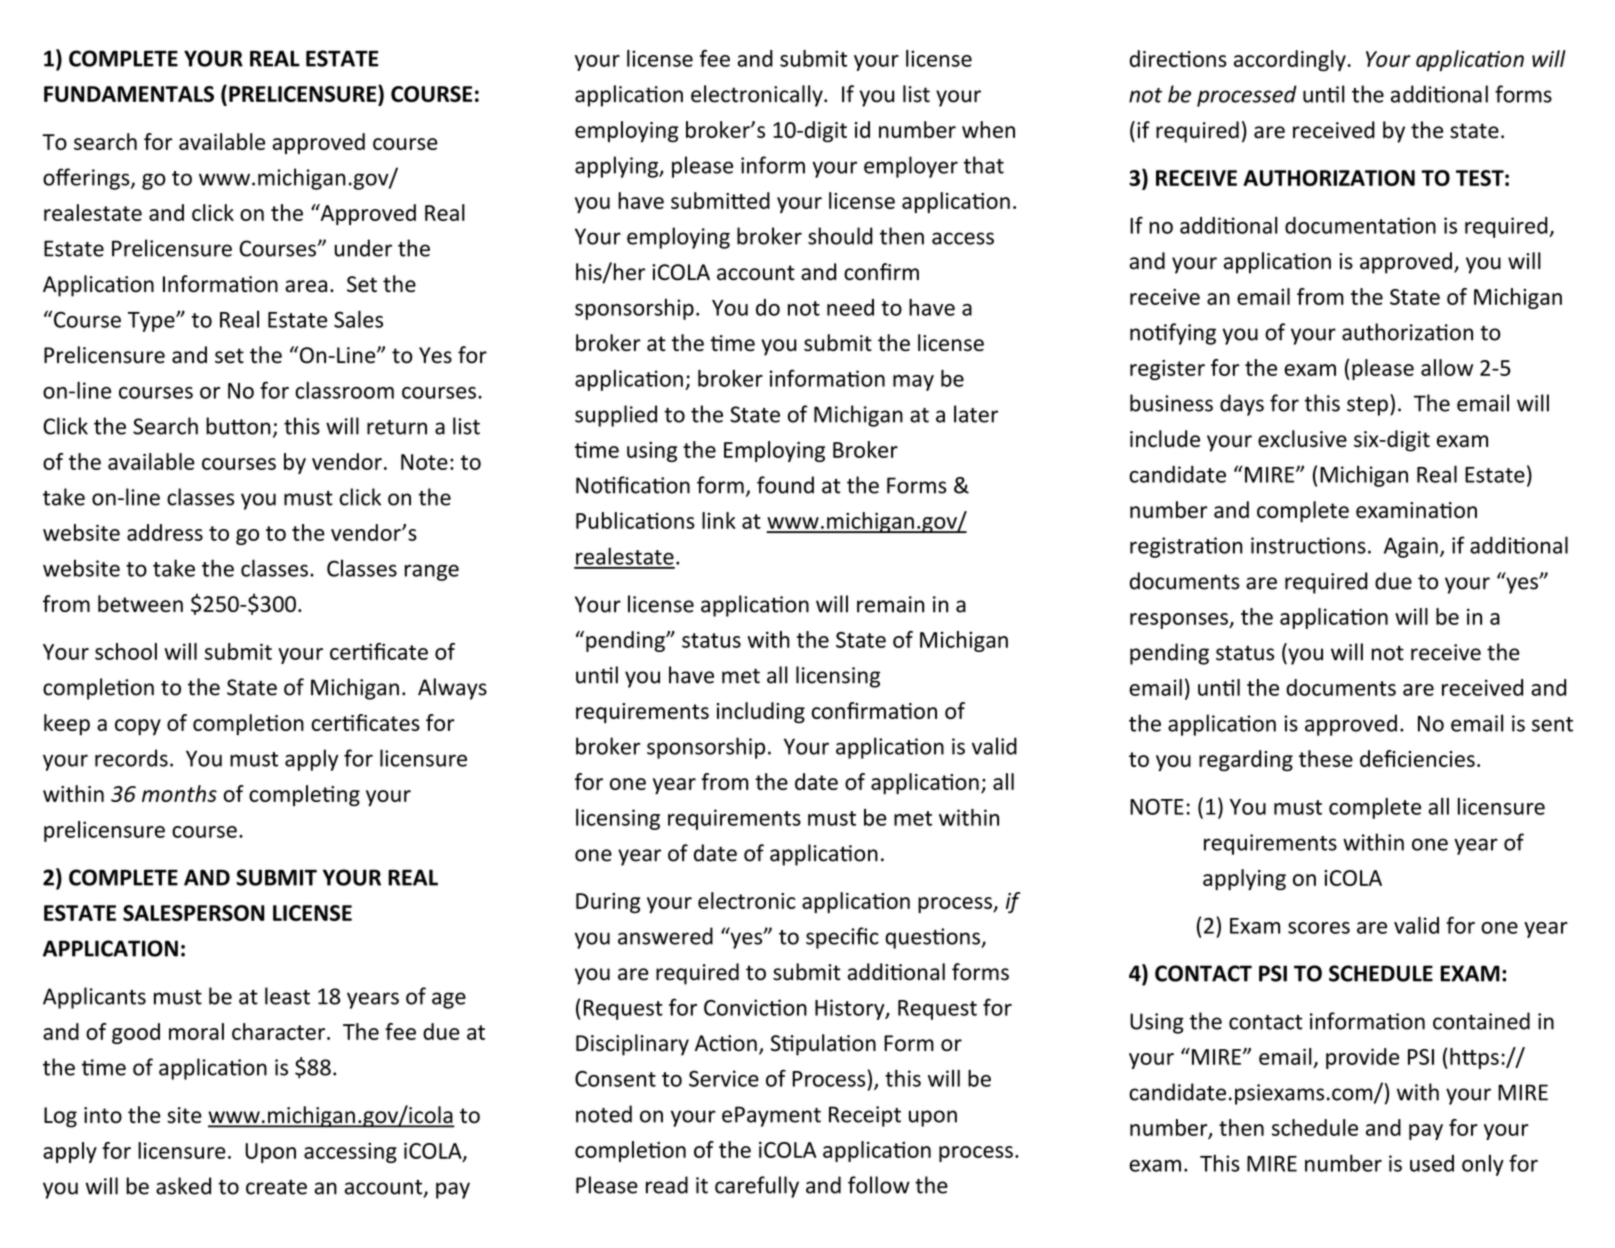 The height and width of the image is (1248, 1615). I want to click on FUNDAMENTALS, so click(129, 94).
